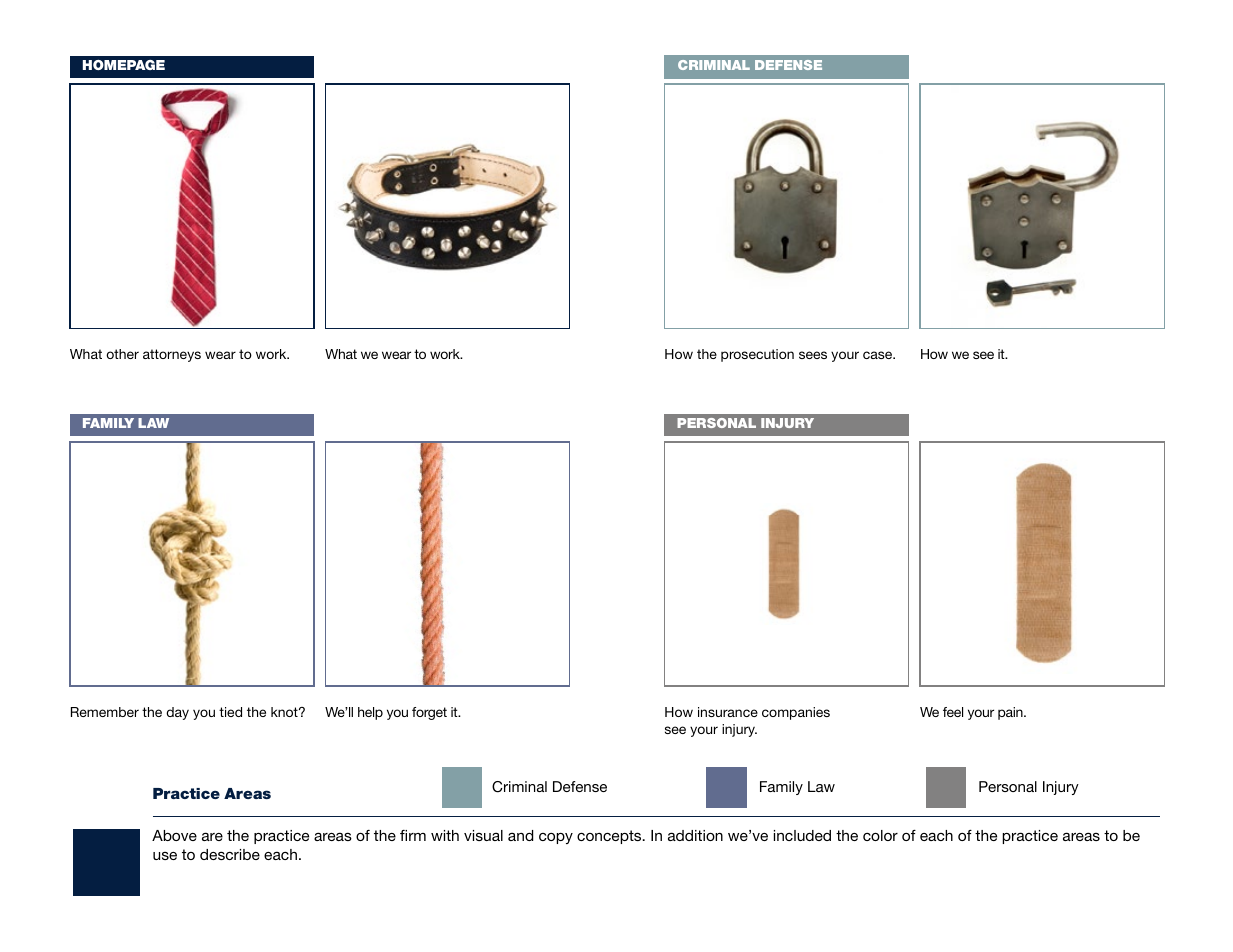 The width and height of the image is (1233, 952). I want to click on attorneys, so click(172, 355).
